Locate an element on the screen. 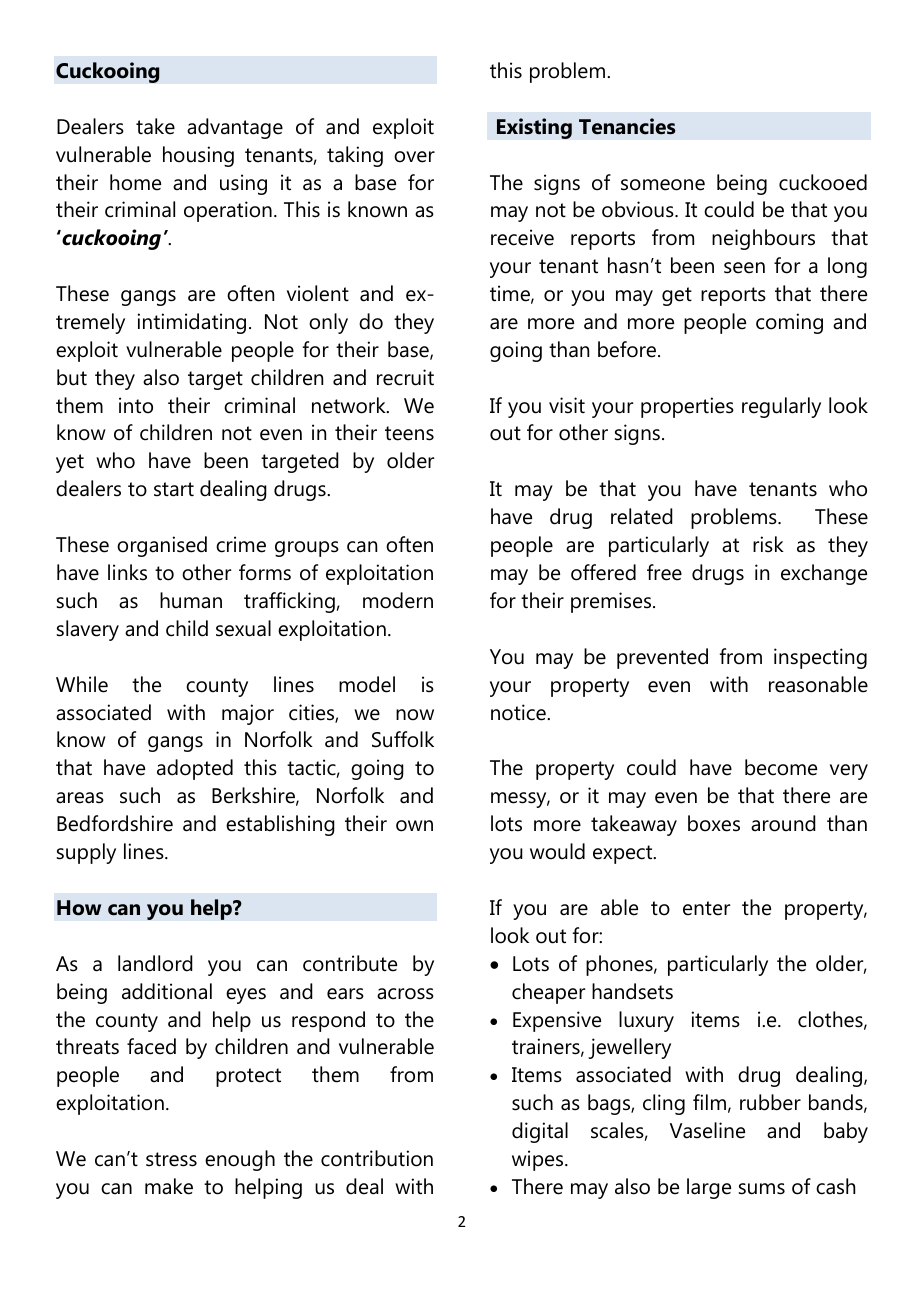  over is located at coordinates (414, 157).
